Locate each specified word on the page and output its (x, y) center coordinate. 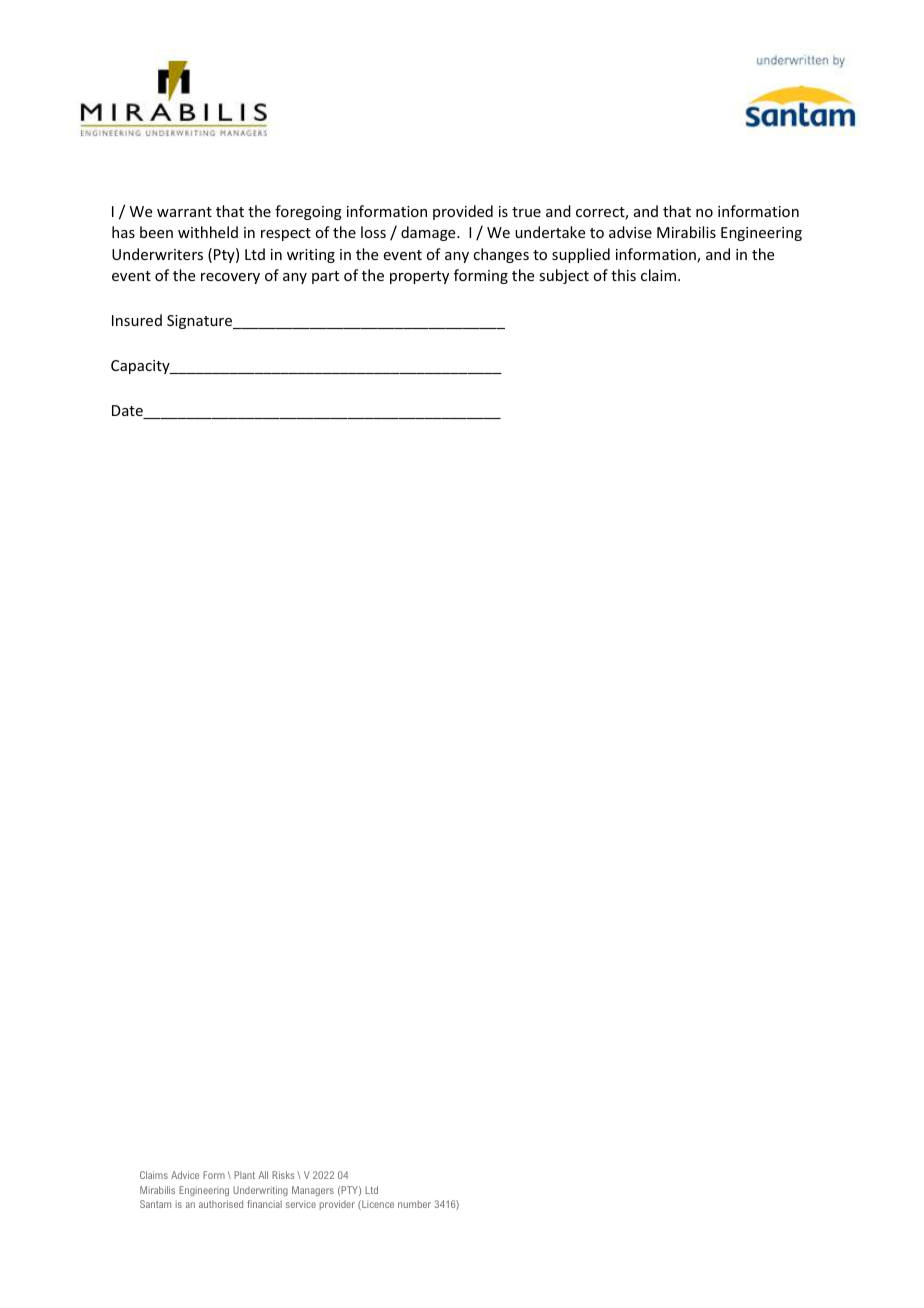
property (419, 277)
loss (373, 232)
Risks (283, 1175)
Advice (185, 1175)
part (325, 277)
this (623, 275)
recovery (230, 278)
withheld (208, 232)
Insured (137, 320)
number (414, 1204)
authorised (221, 1204)
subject (564, 276)
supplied (581, 255)
